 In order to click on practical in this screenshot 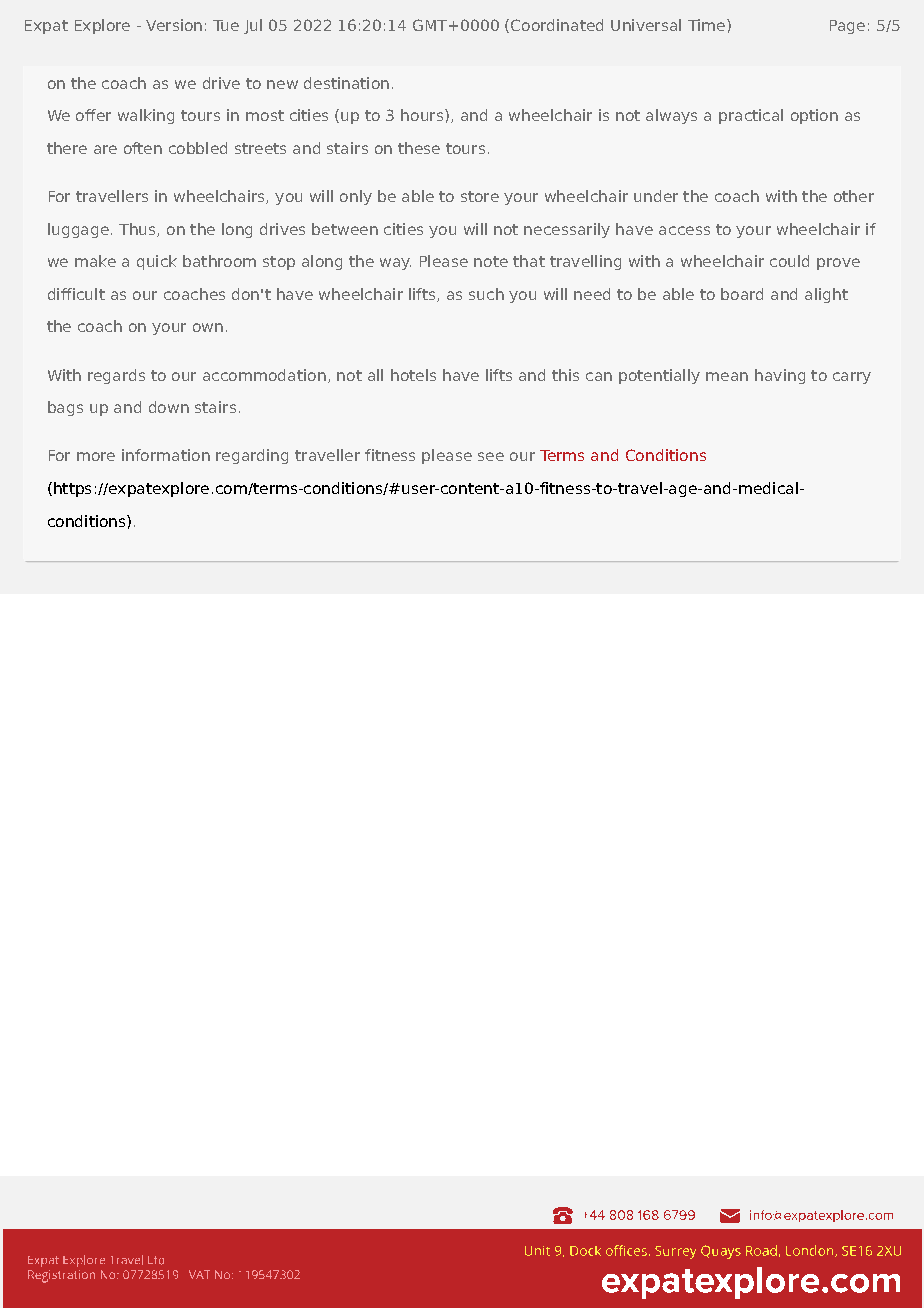, I will do `click(751, 116)`.
